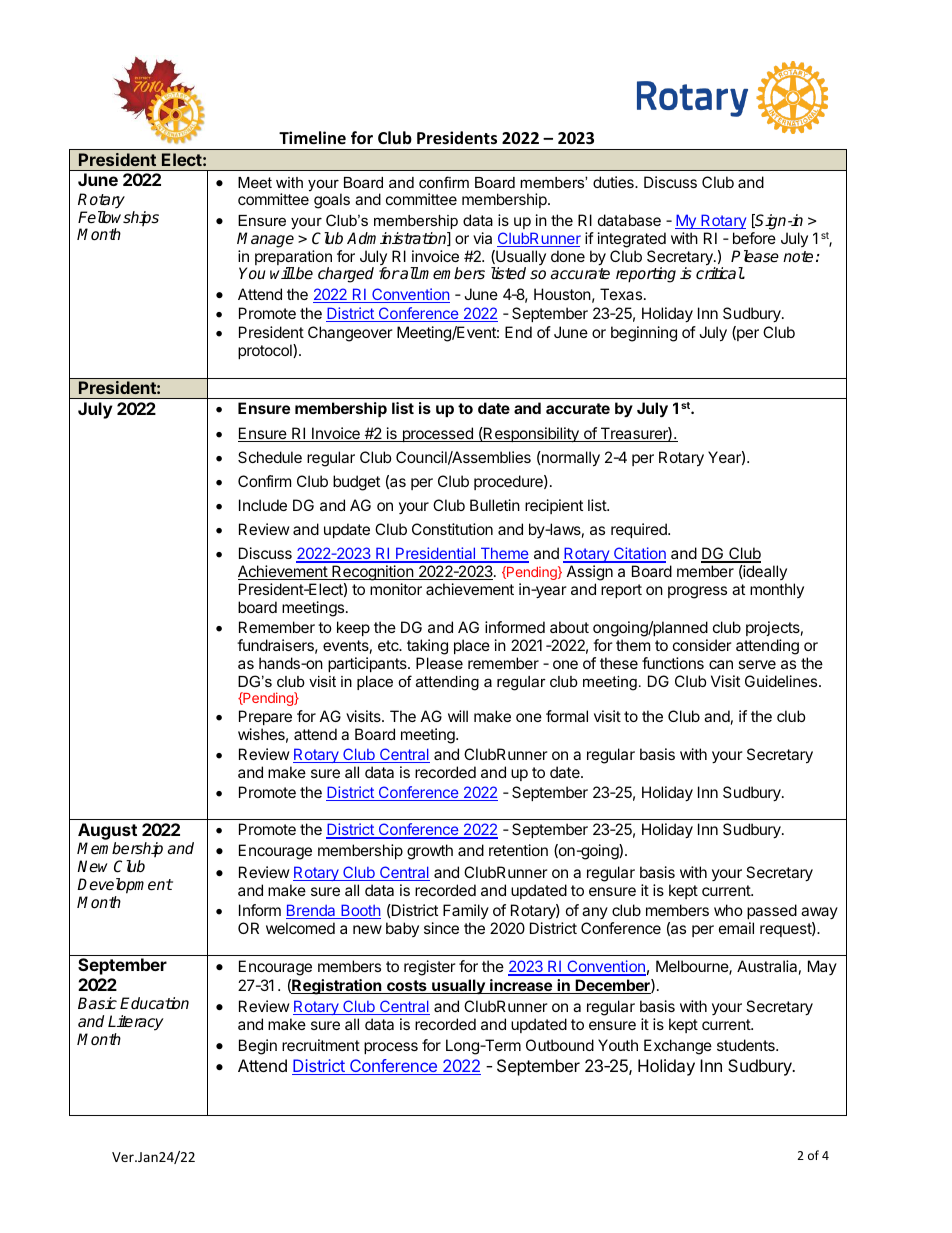  What do you see at coordinates (396, 589) in the document?
I see `monitor` at bounding box center [396, 589].
